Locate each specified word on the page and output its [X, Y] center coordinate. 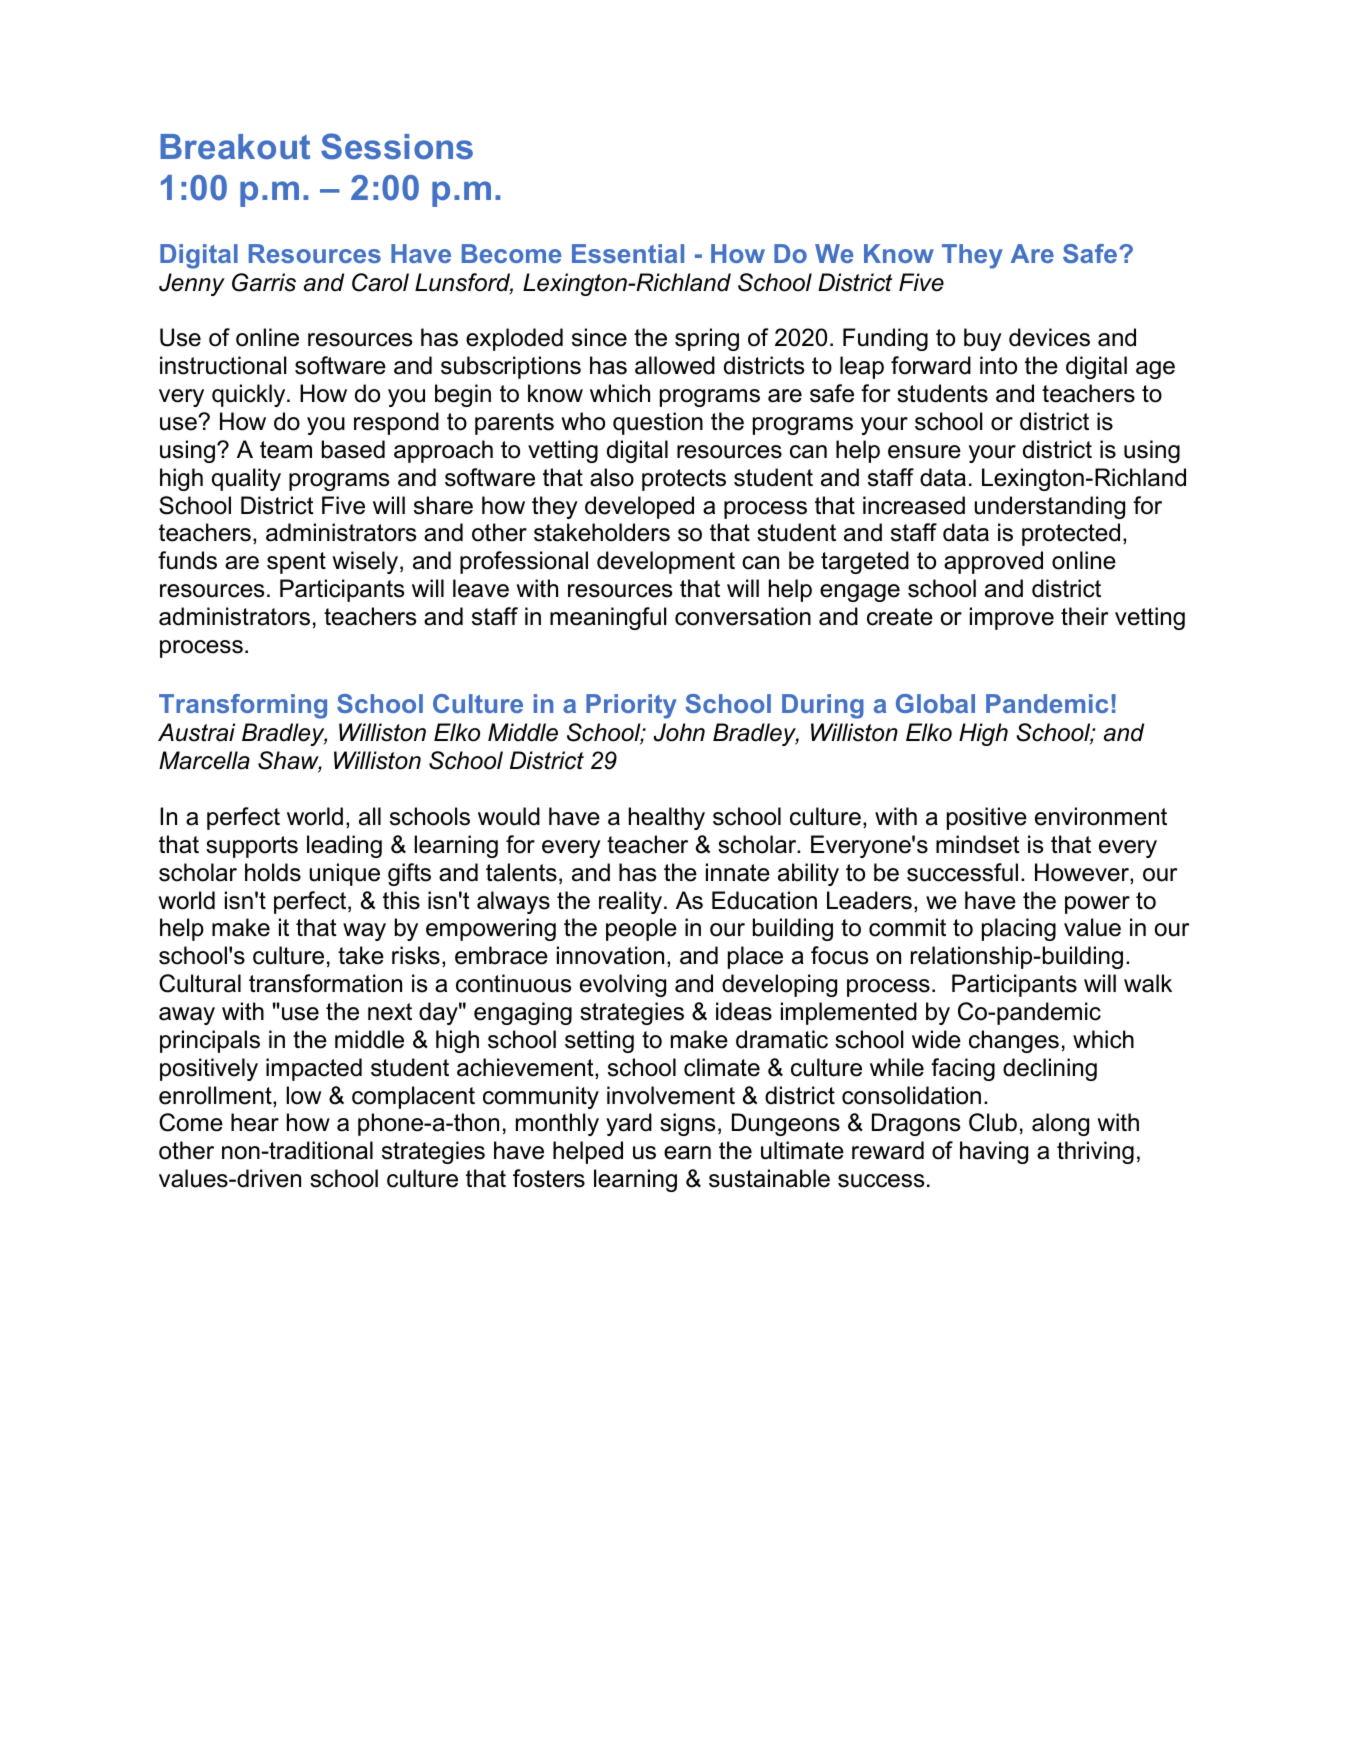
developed [639, 507]
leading [344, 846]
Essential [628, 253]
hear [255, 1122]
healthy [667, 818]
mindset [978, 844]
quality [246, 479]
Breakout [235, 147]
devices [1049, 337]
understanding [1049, 507]
